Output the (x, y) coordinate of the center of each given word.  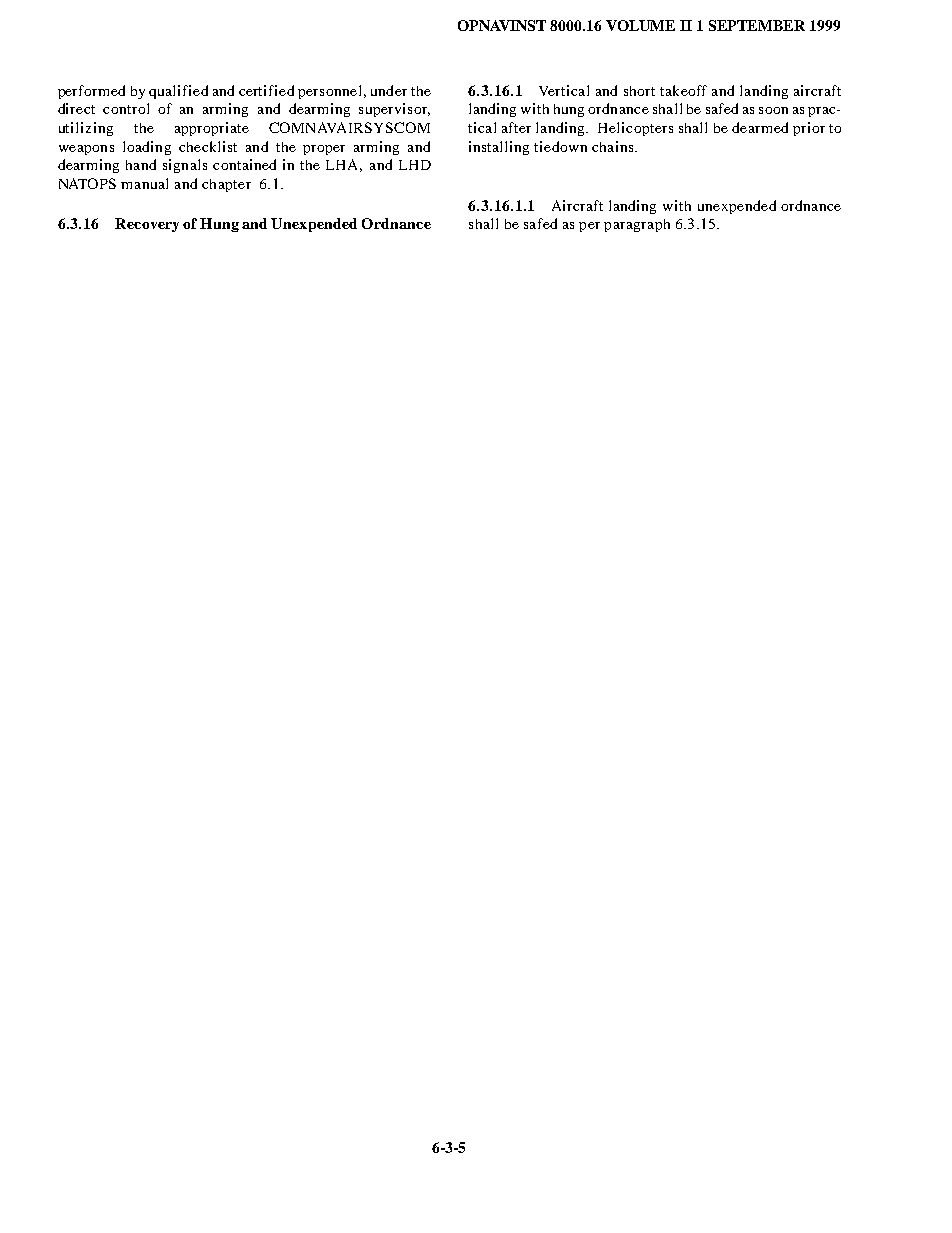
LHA (344, 165)
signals (185, 166)
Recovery (147, 225)
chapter (226, 185)
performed (91, 92)
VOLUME (640, 25)
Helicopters (635, 129)
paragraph (637, 225)
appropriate (212, 129)
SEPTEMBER (757, 25)
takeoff (683, 90)
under (389, 90)
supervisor (394, 110)
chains (614, 146)
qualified (178, 92)
